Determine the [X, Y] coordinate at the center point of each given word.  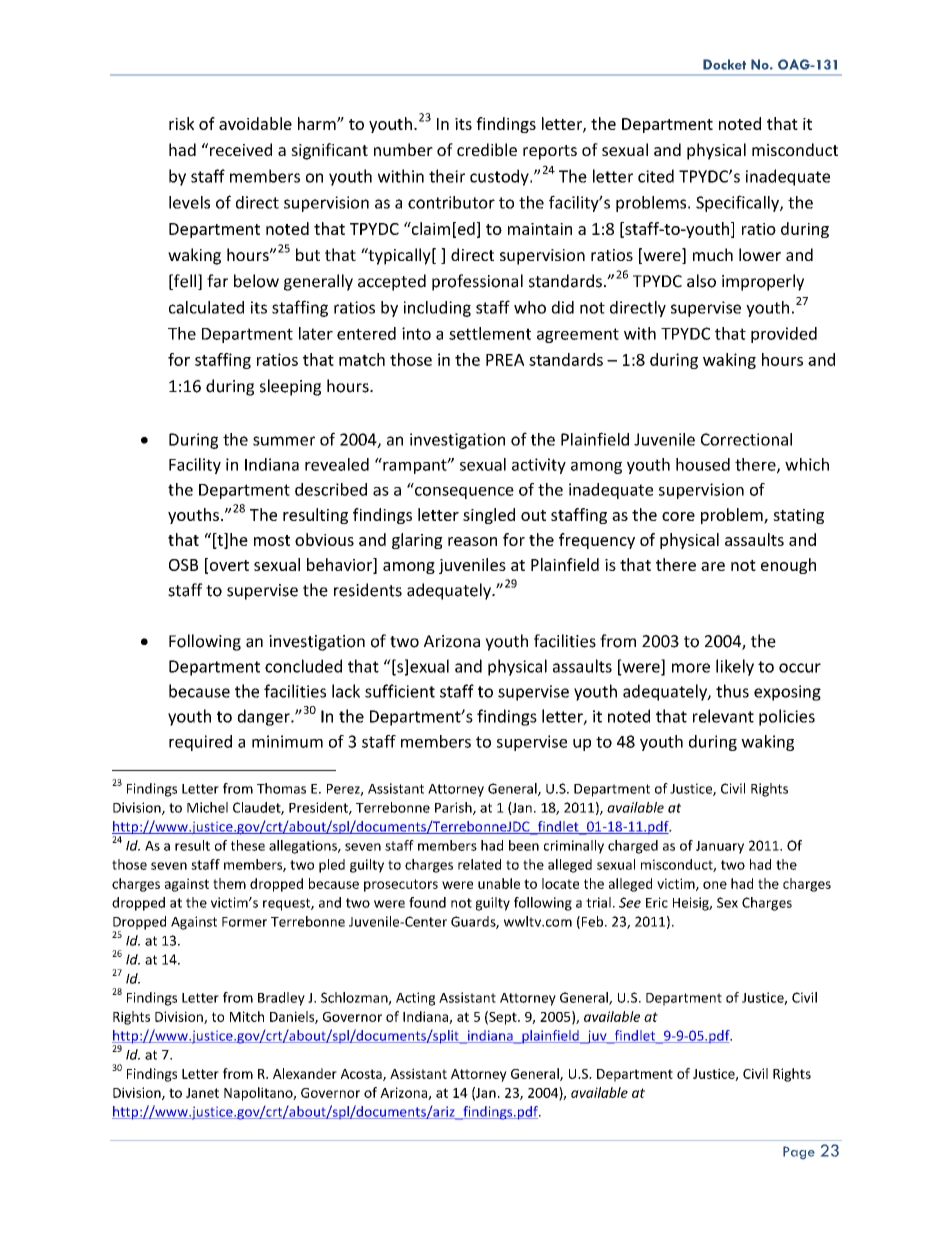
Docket [724, 64]
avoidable [255, 123]
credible [487, 149]
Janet [202, 1093]
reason [472, 541]
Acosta [362, 1075]
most [272, 540]
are [713, 566]
